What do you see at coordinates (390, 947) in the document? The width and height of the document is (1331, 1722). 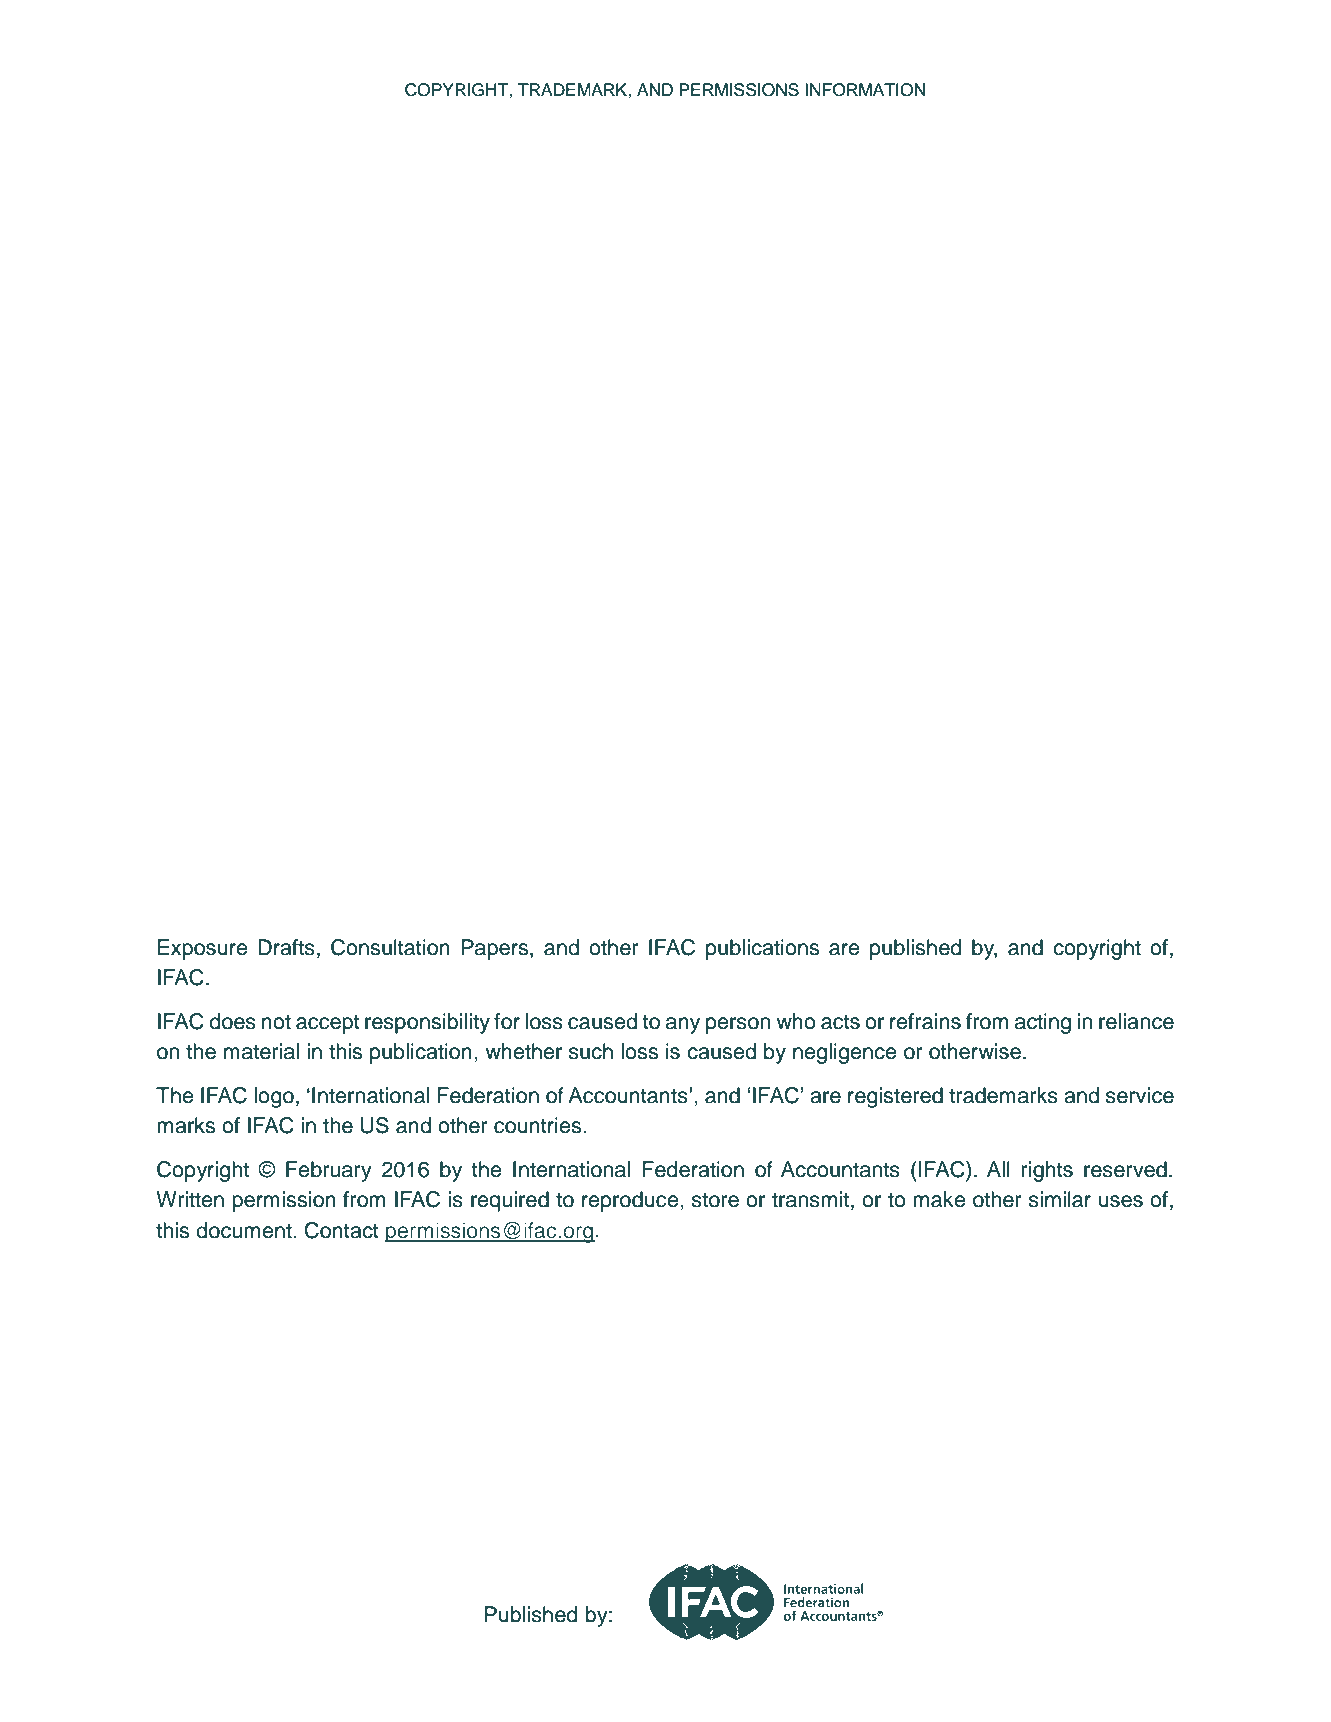 I see `Consultation` at bounding box center [390, 947].
